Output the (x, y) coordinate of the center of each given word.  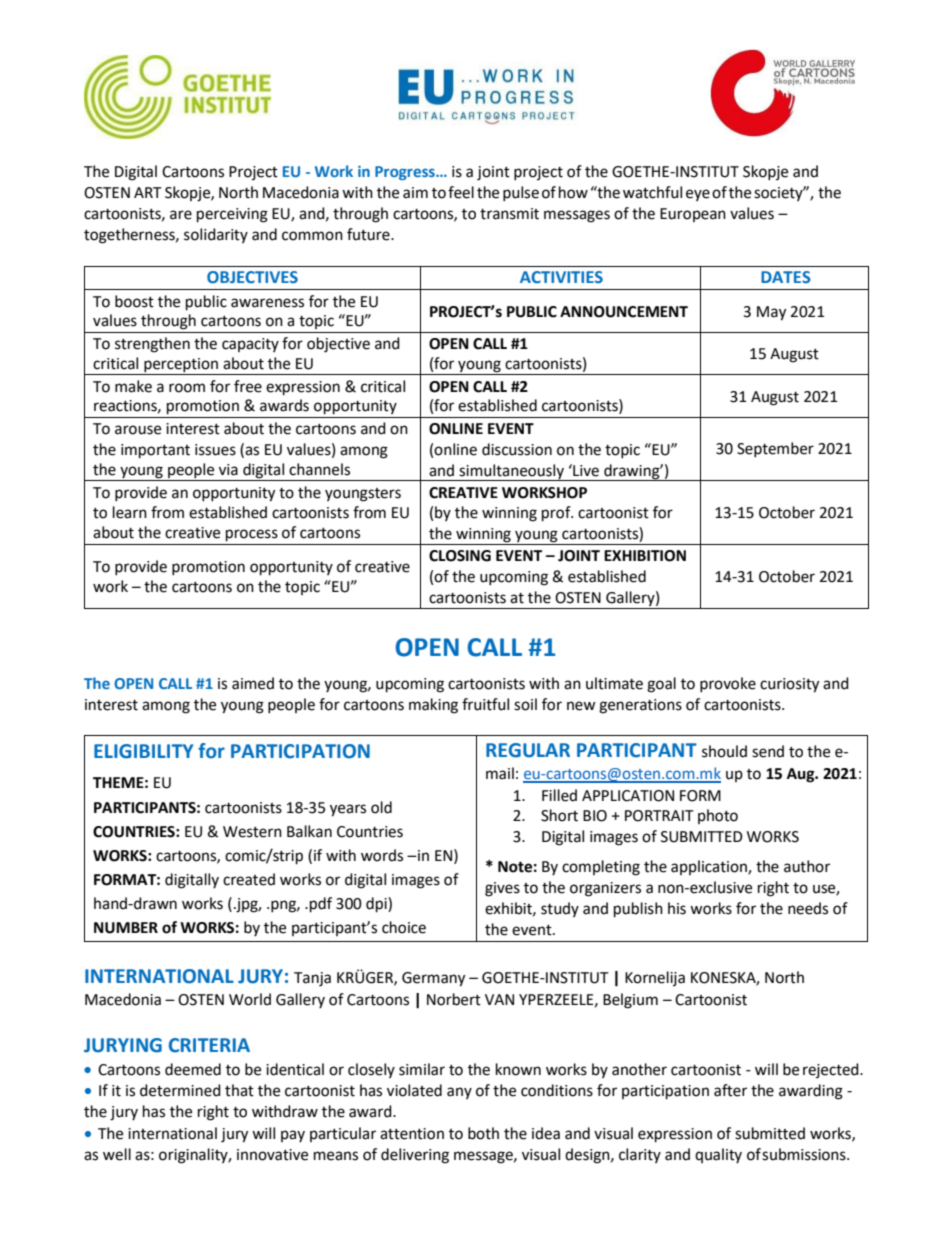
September (775, 449)
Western (252, 832)
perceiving (232, 215)
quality (718, 1155)
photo (718, 816)
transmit (509, 214)
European (693, 215)
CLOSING (460, 556)
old (381, 807)
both (483, 1133)
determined (180, 1090)
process (252, 535)
